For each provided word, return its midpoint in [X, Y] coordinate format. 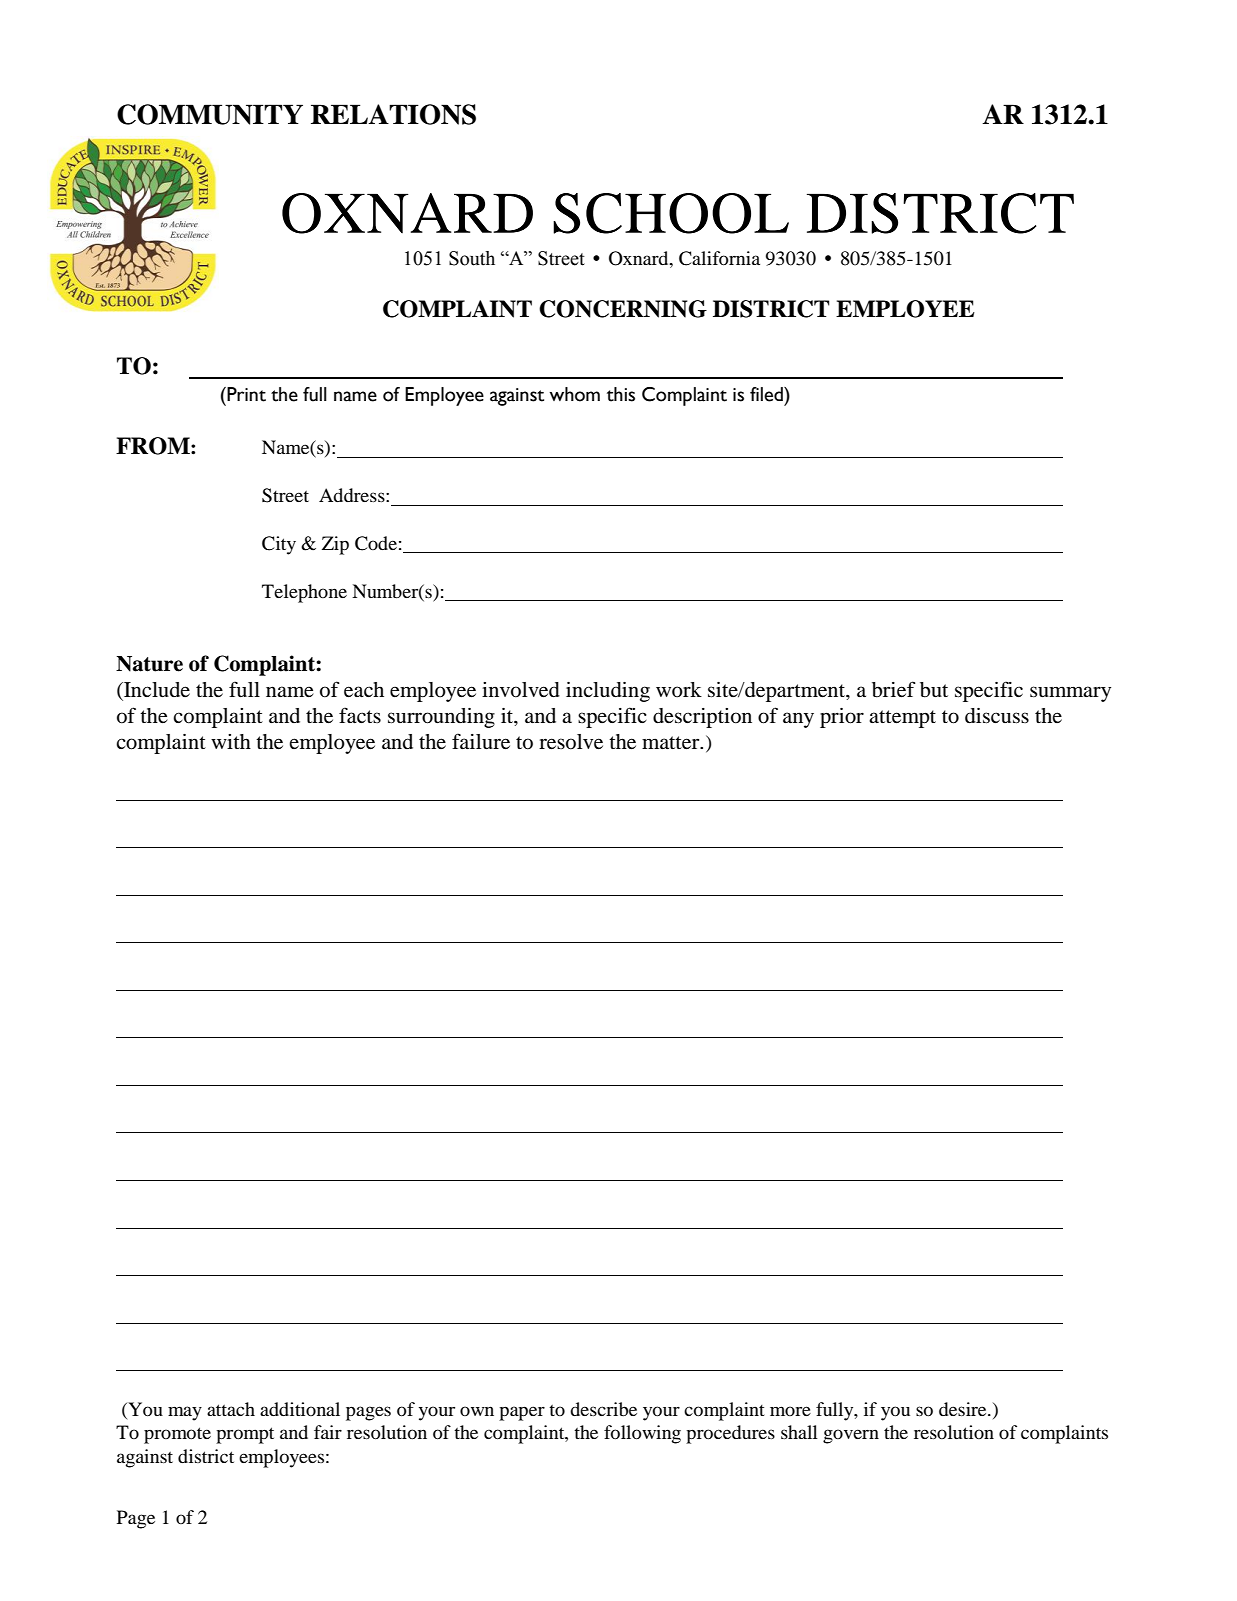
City [279, 545]
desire [964, 1409]
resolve [571, 742]
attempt [902, 719]
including [608, 692]
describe [603, 1409]
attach [231, 1409]
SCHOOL [671, 213]
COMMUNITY [210, 114]
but [934, 690]
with [231, 741]
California [719, 258]
